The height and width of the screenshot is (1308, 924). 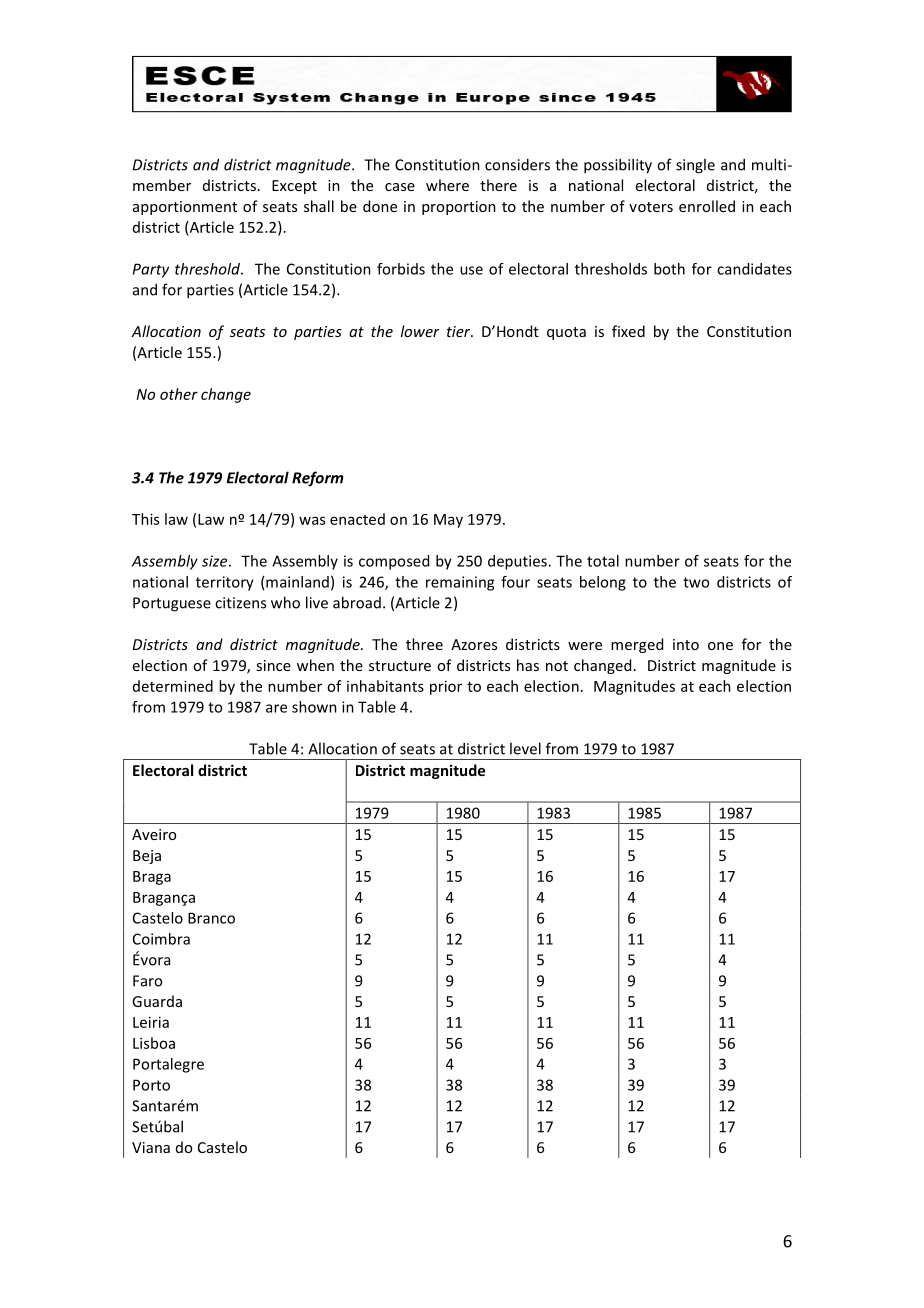 I want to click on Branco, so click(x=211, y=918).
